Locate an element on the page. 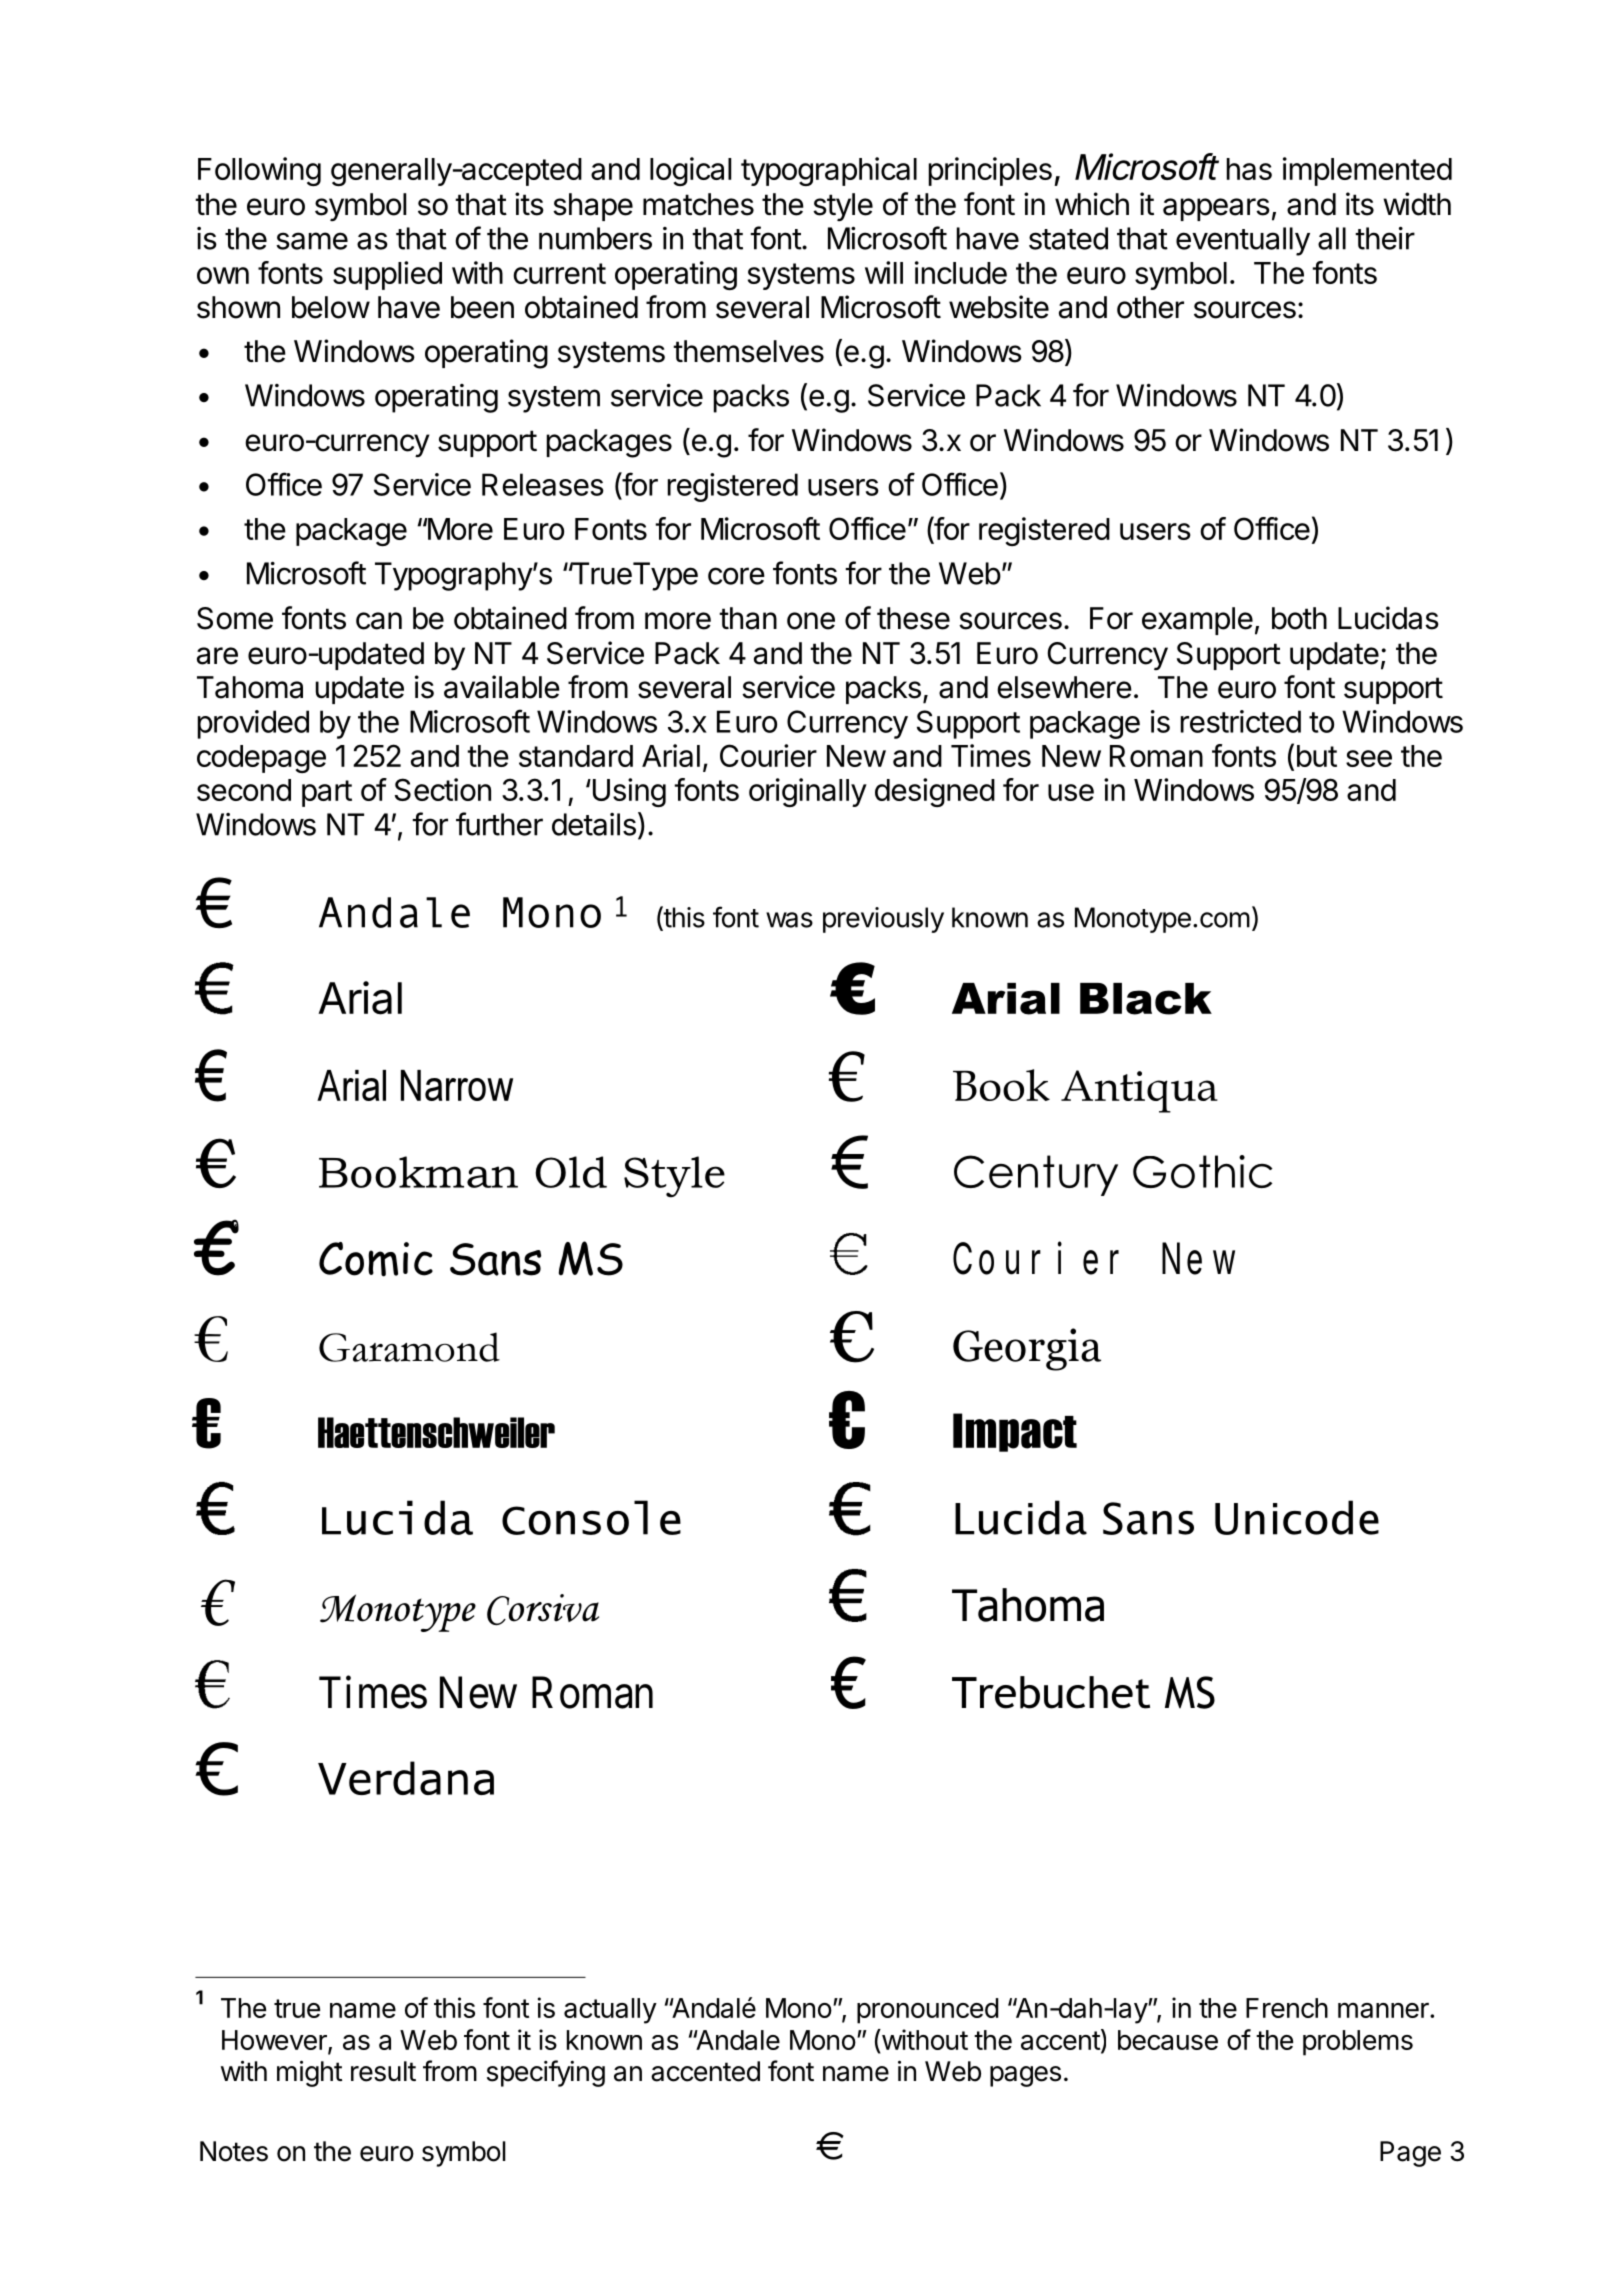  However is located at coordinates (275, 2041).
